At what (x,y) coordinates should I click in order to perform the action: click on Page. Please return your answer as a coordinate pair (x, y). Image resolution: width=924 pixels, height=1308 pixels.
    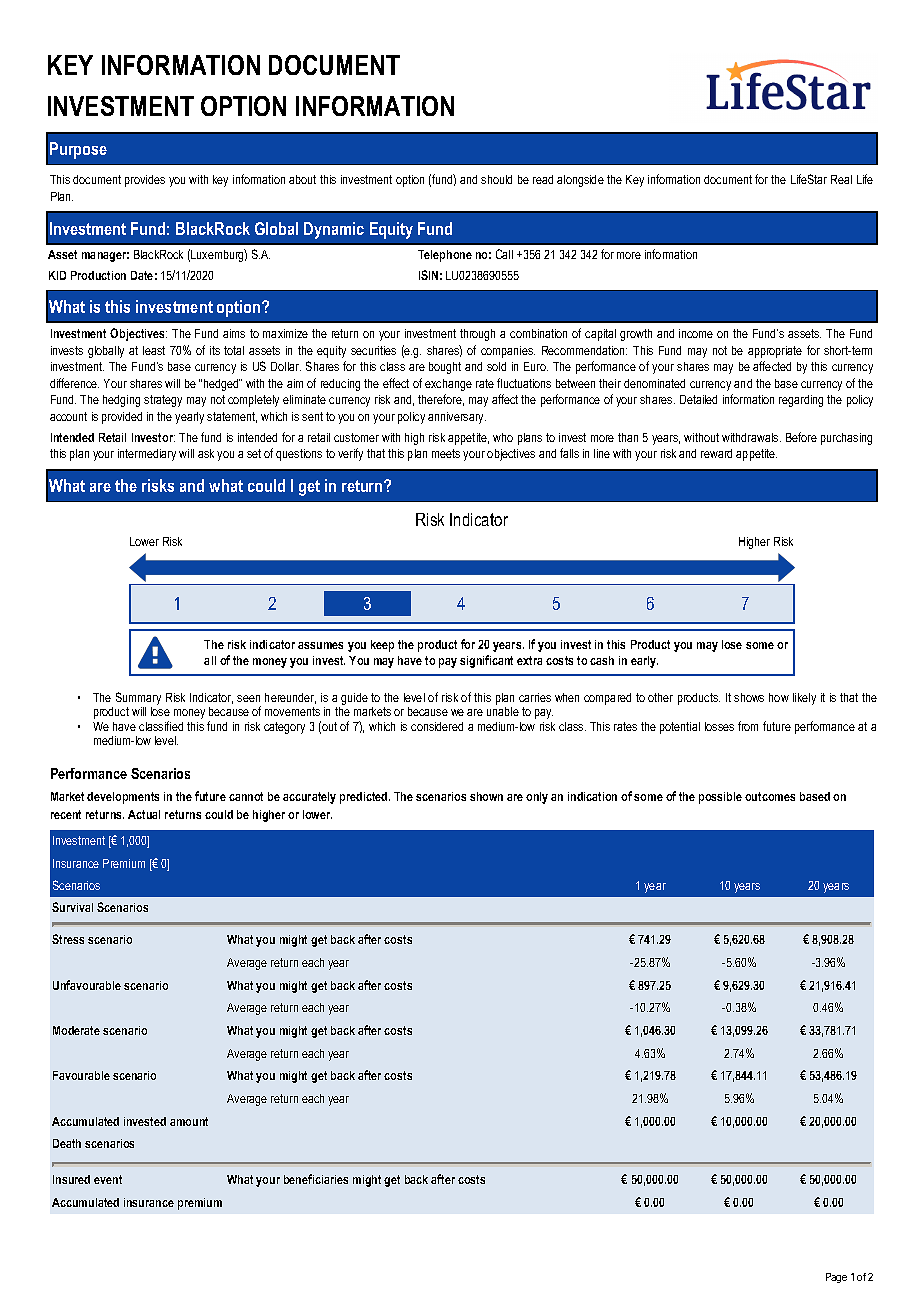
    Looking at the image, I should click on (836, 1278).
